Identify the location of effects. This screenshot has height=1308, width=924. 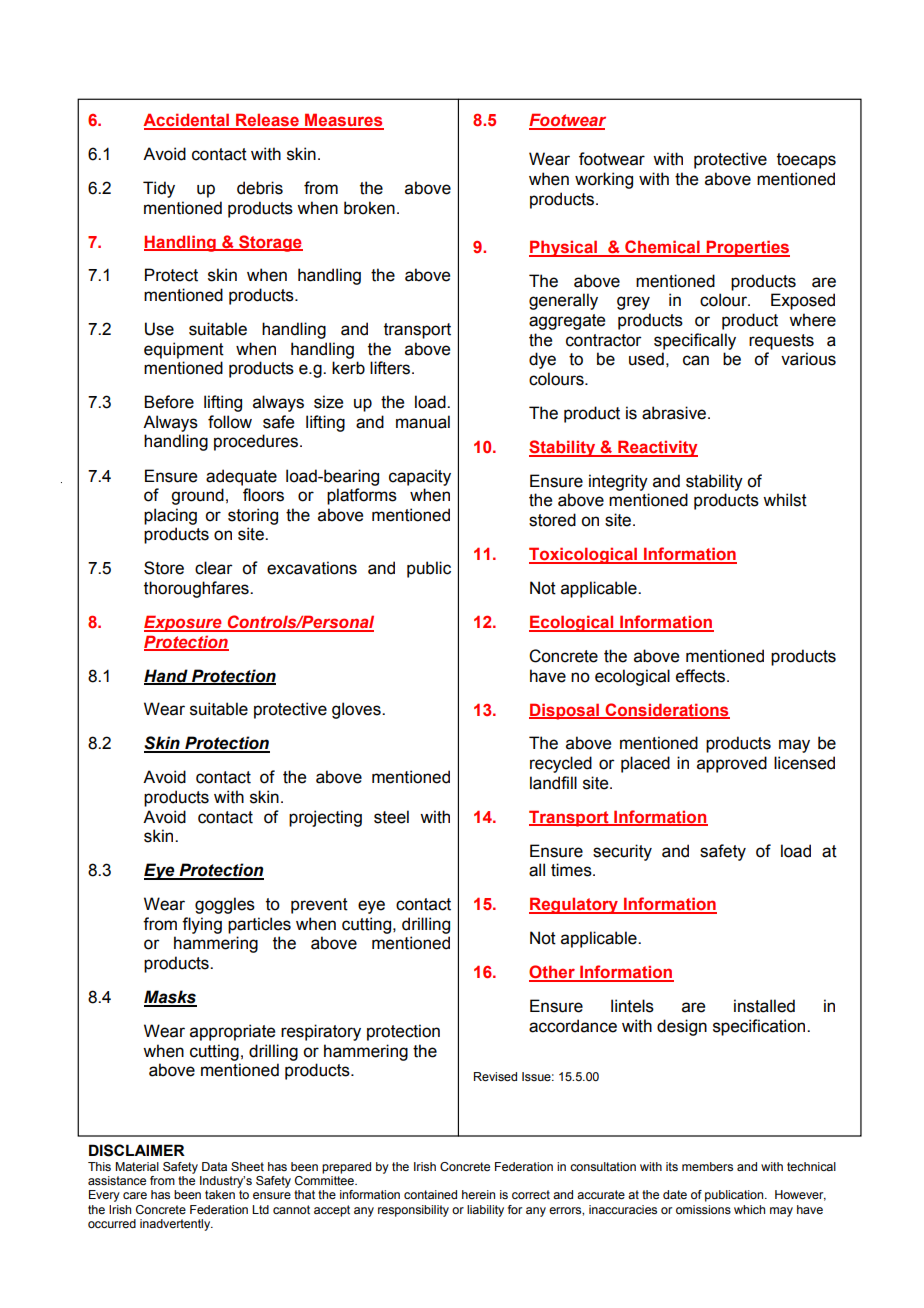
(702, 676).
